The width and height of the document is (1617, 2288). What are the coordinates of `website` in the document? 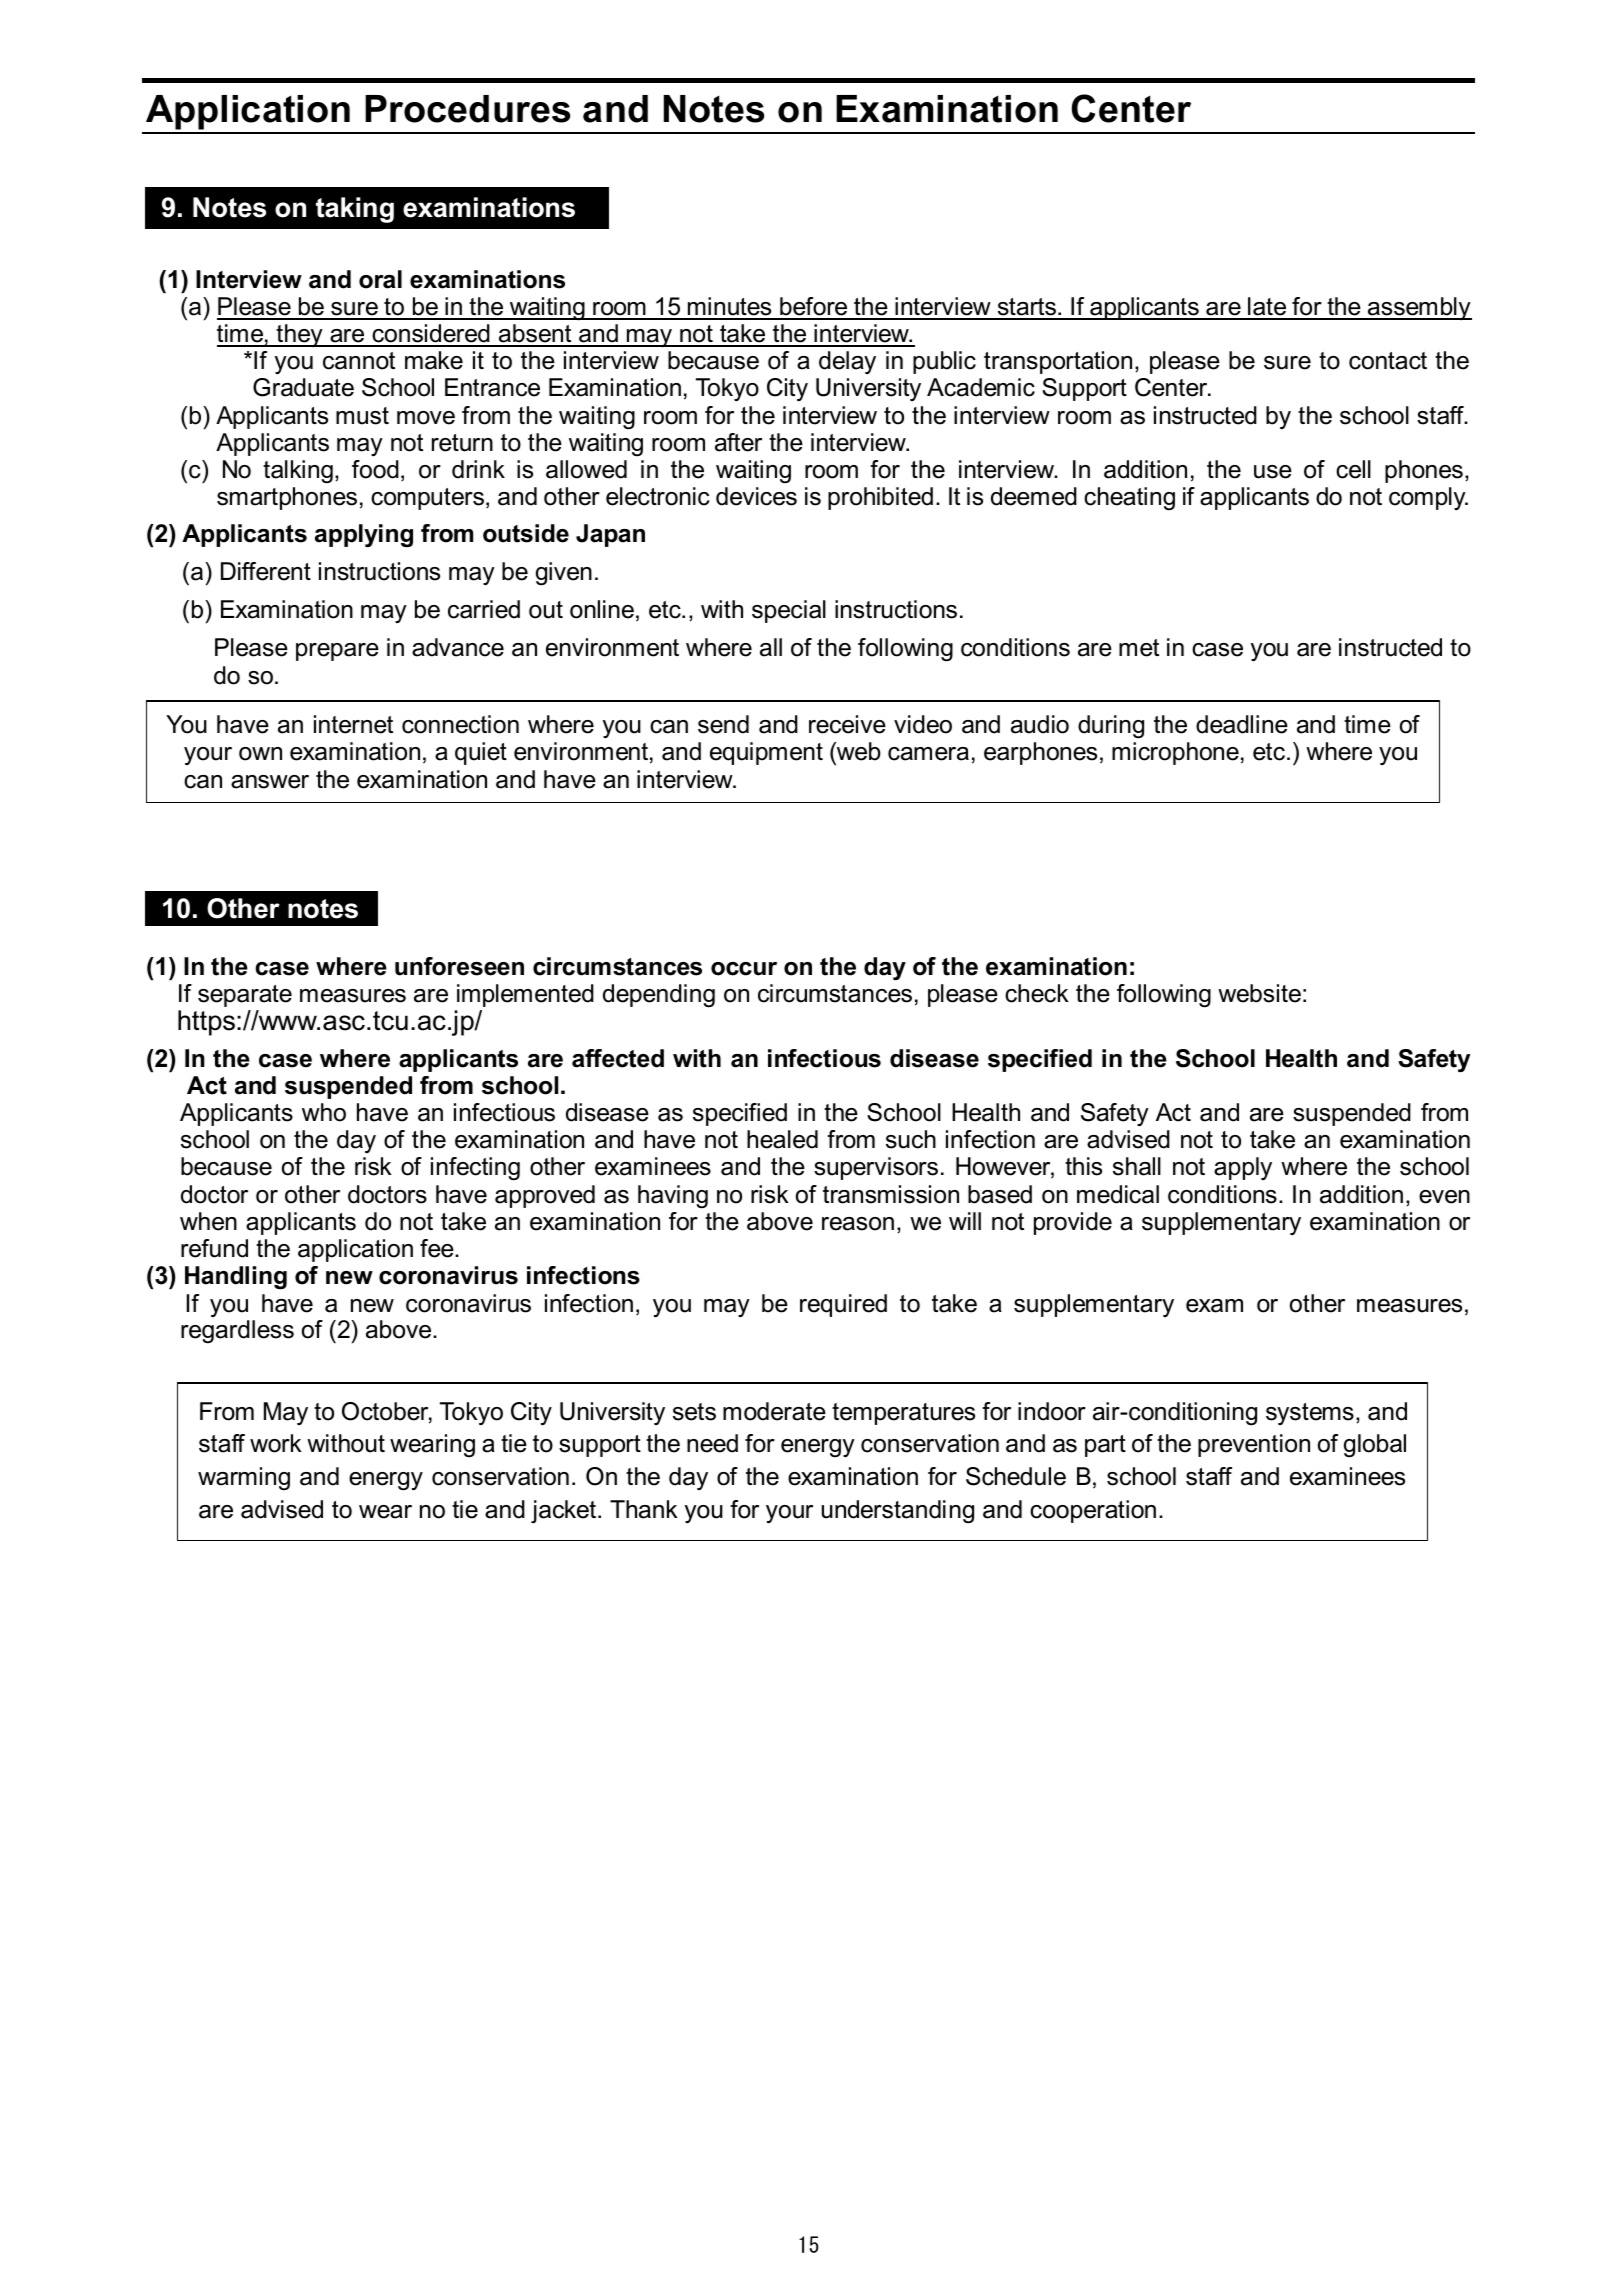 It's located at (1259, 993).
